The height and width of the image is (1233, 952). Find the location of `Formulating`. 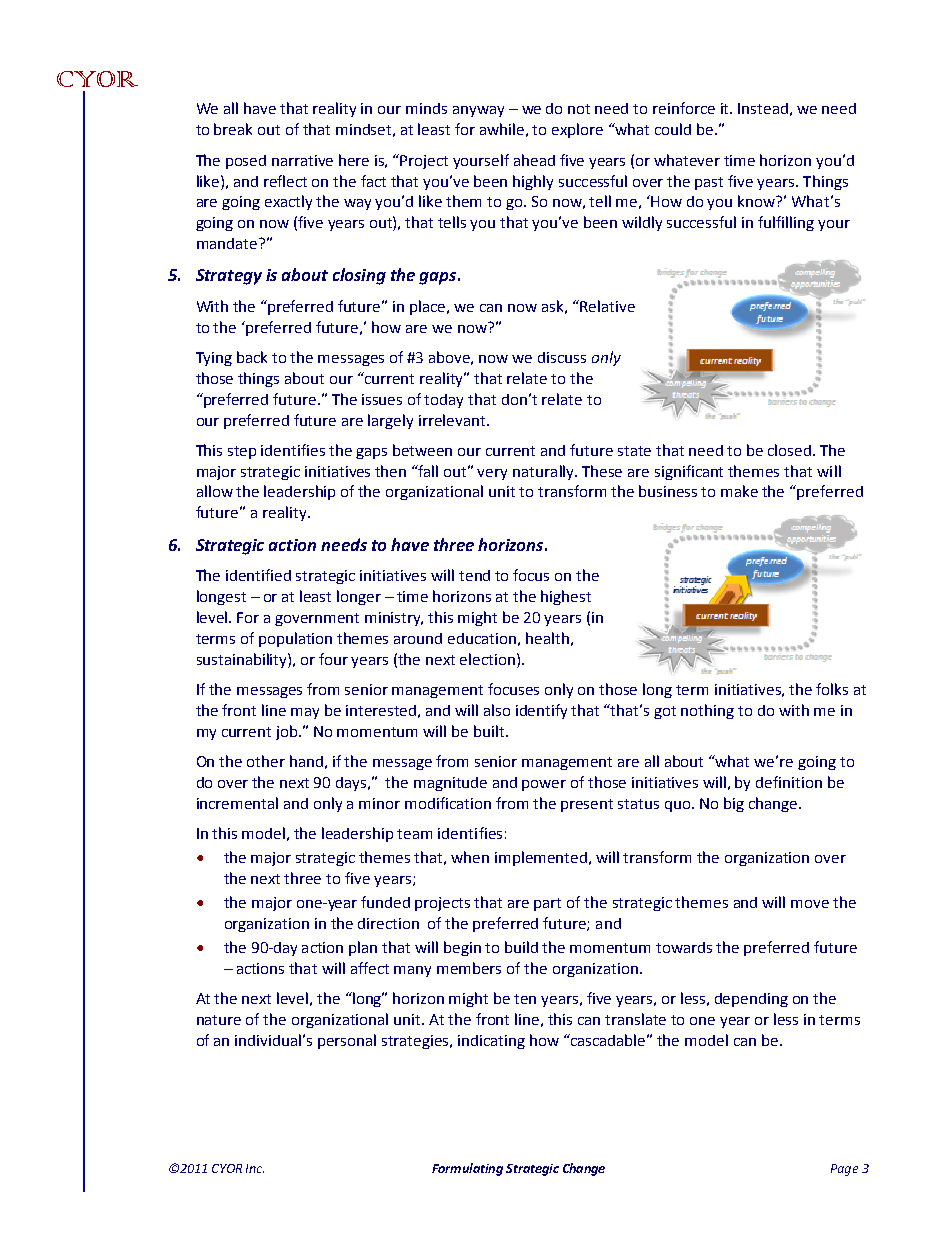

Formulating is located at coordinates (467, 1169).
